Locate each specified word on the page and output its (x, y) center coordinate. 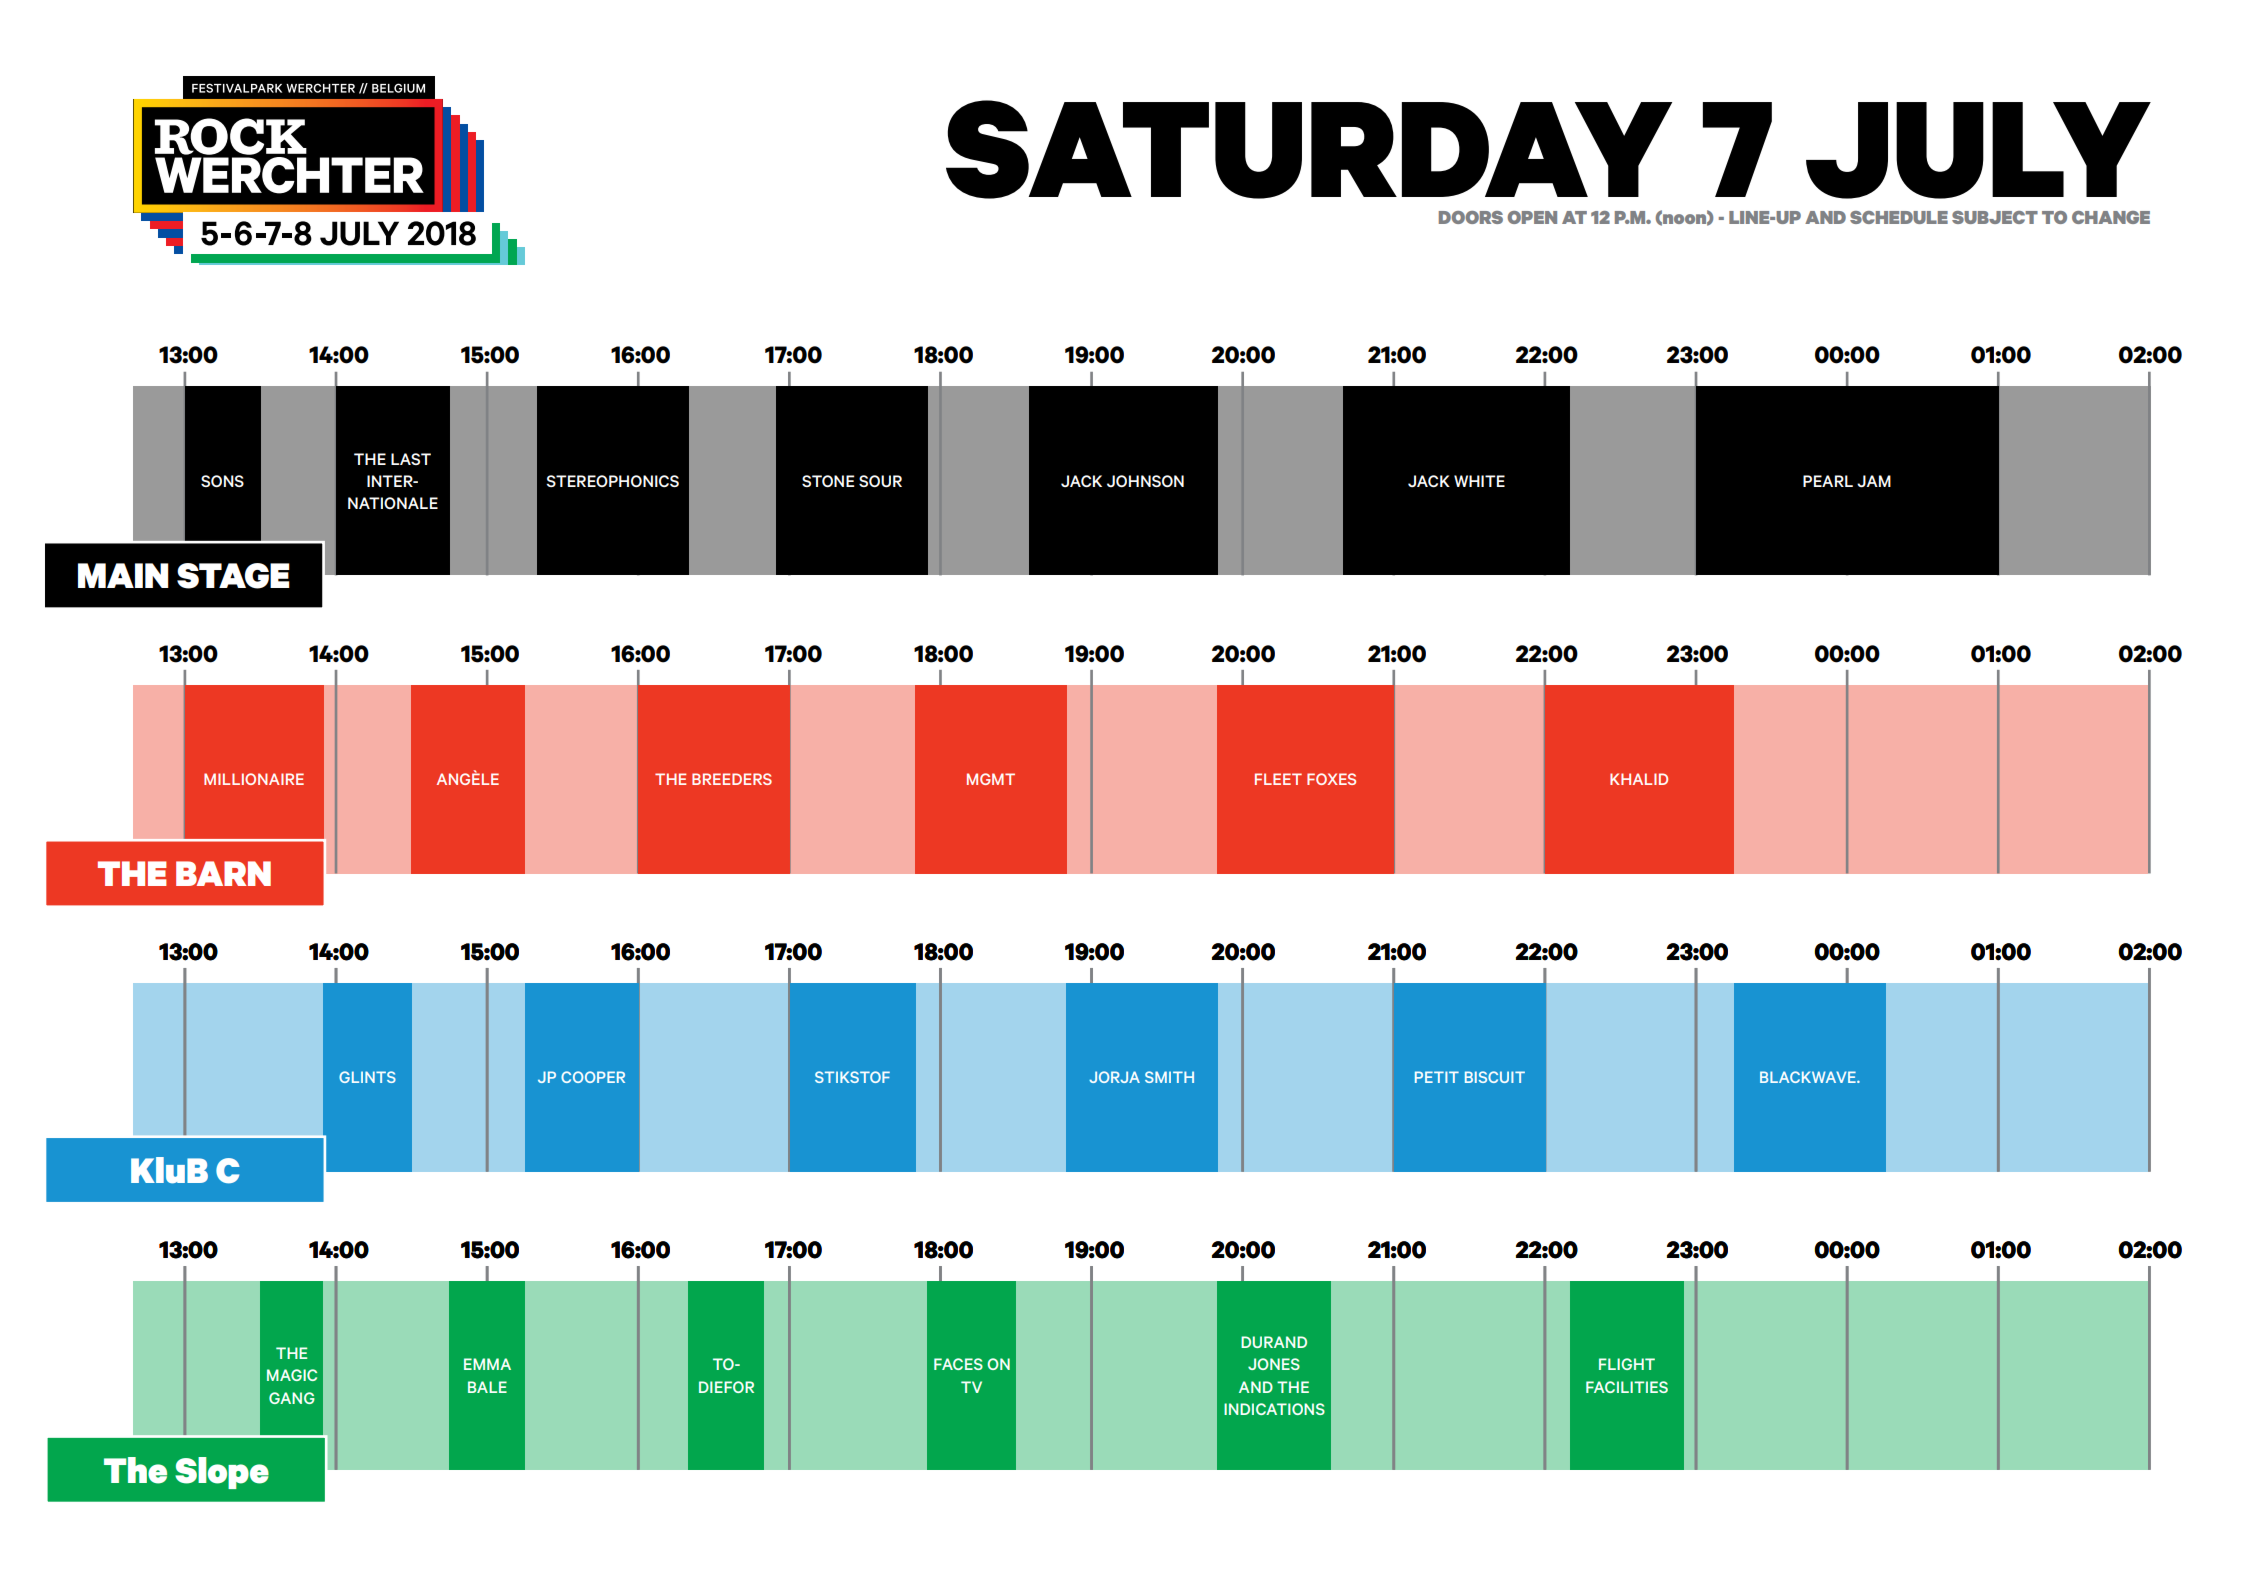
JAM (1874, 481)
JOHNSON (1145, 481)
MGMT (991, 779)
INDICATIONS (1274, 1409)
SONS (222, 481)
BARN (223, 873)
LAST (411, 459)
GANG (292, 1398)
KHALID (1639, 779)
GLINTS (367, 1077)
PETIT (1437, 1077)
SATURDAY (1309, 149)
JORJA (1114, 1077)
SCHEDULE (1899, 217)
